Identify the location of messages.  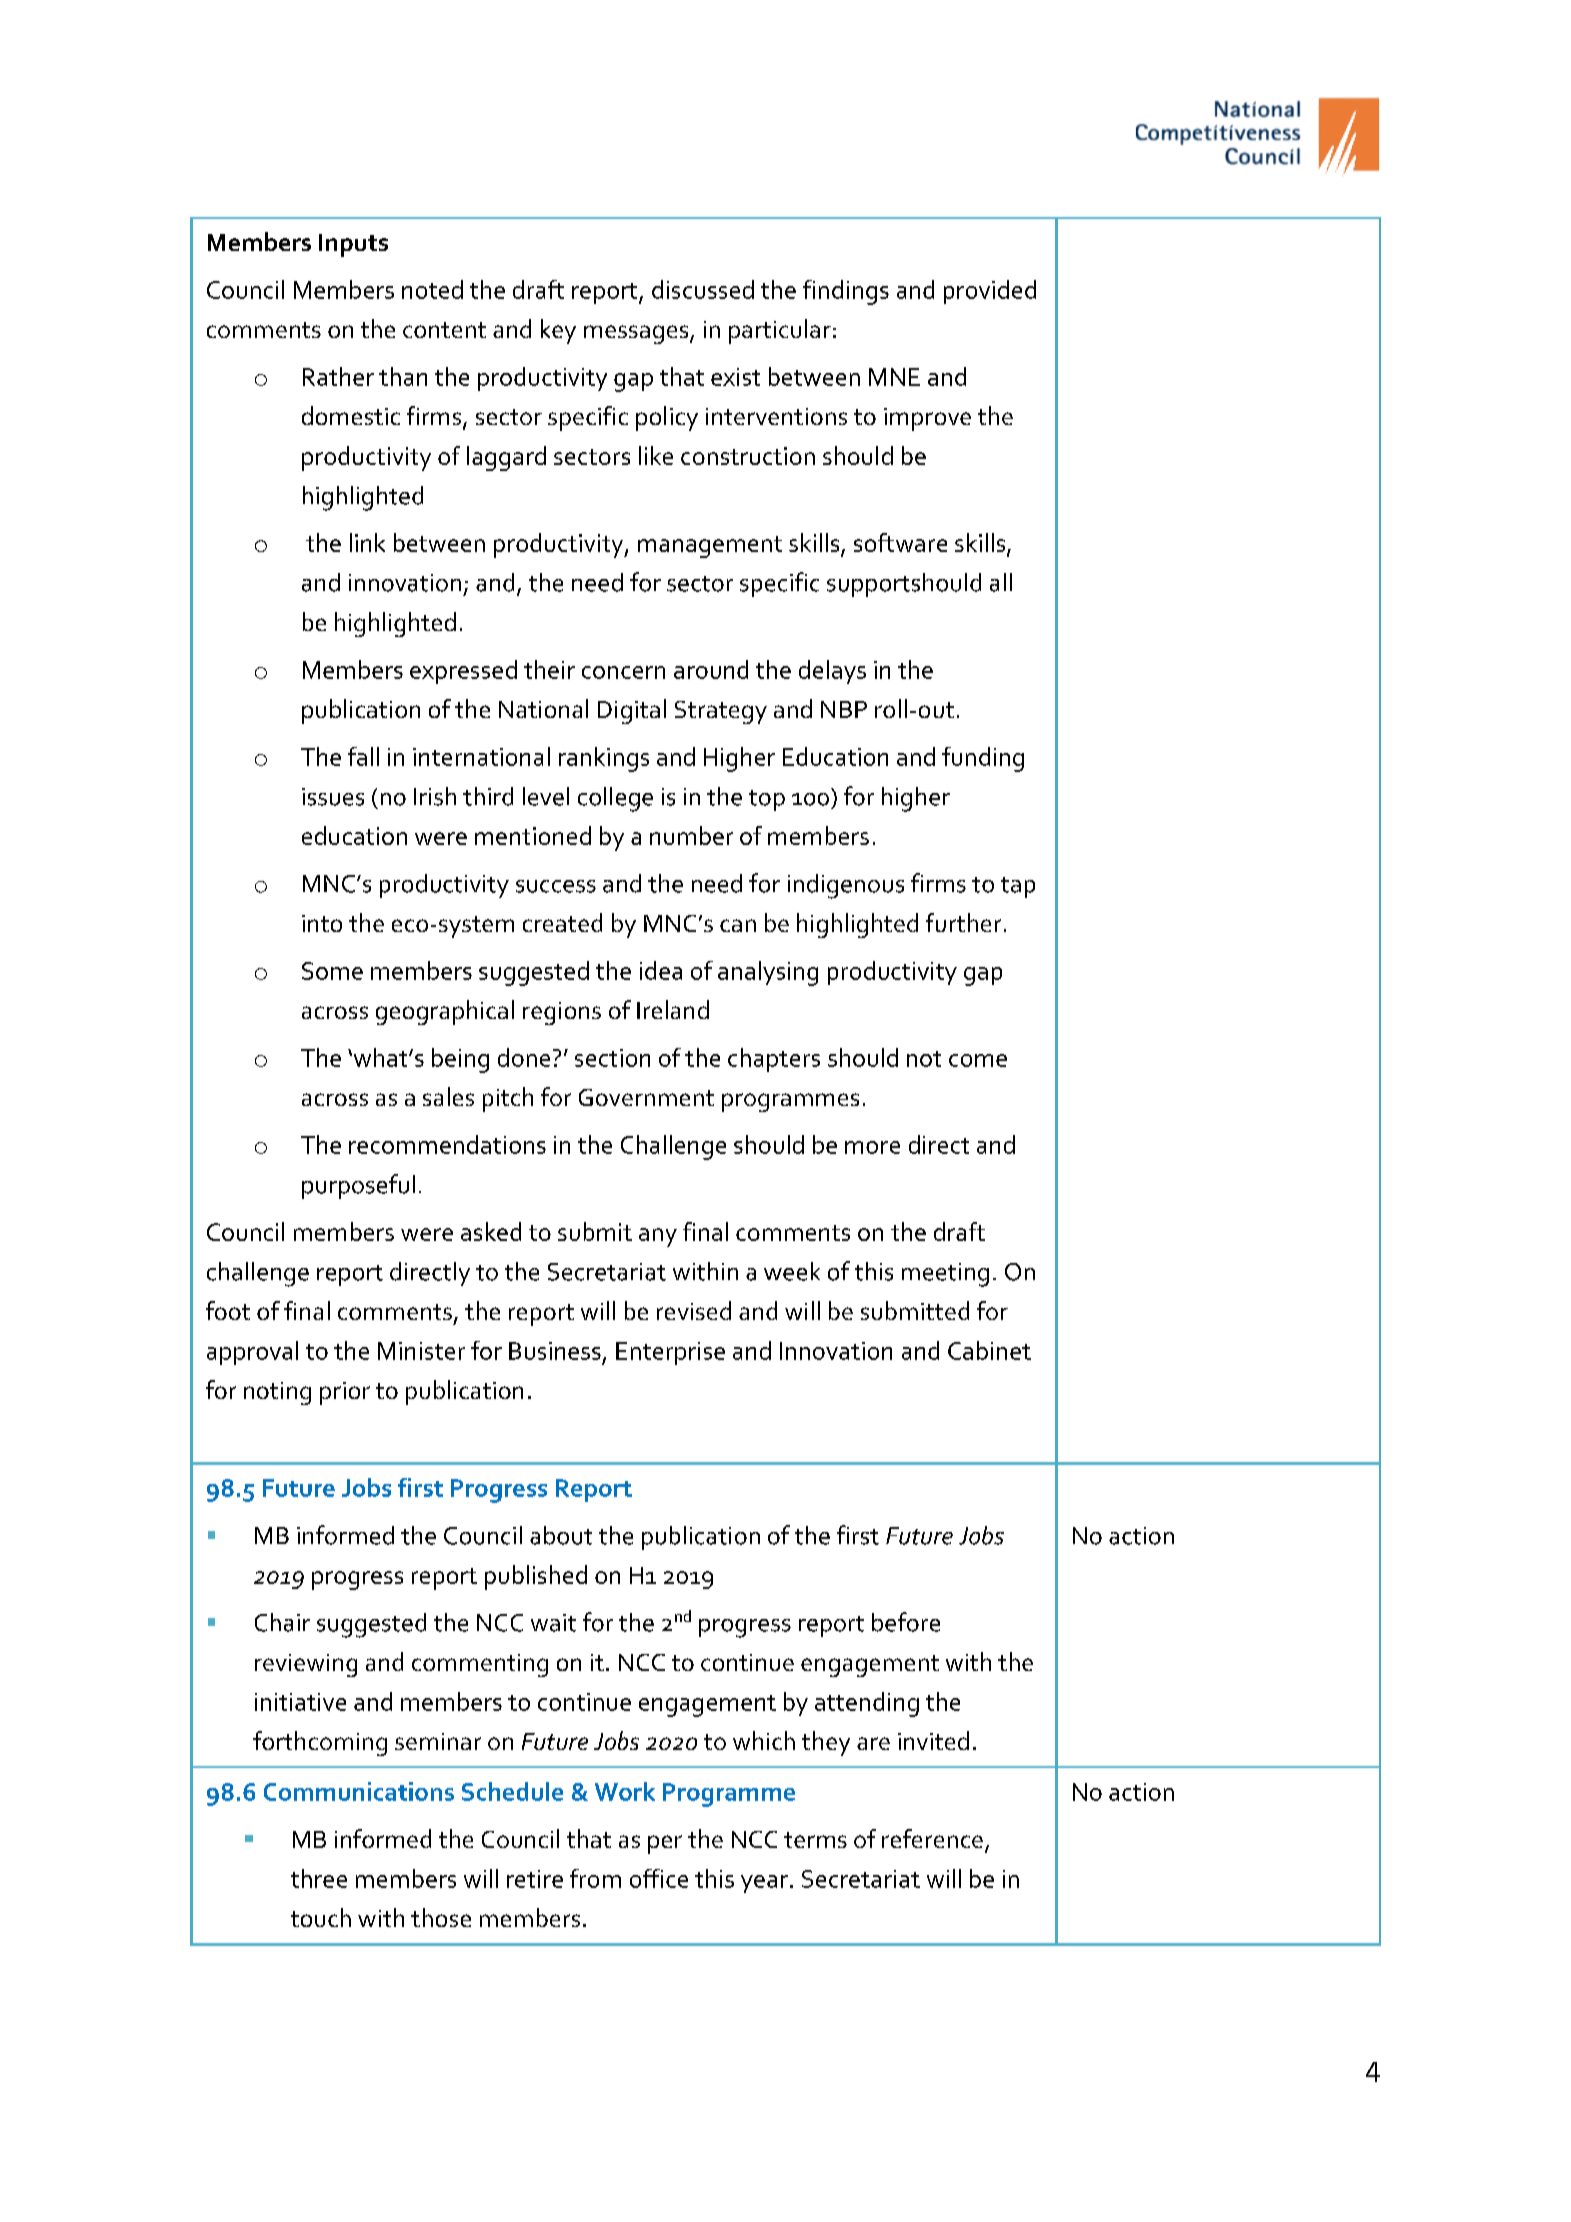
(637, 334).
